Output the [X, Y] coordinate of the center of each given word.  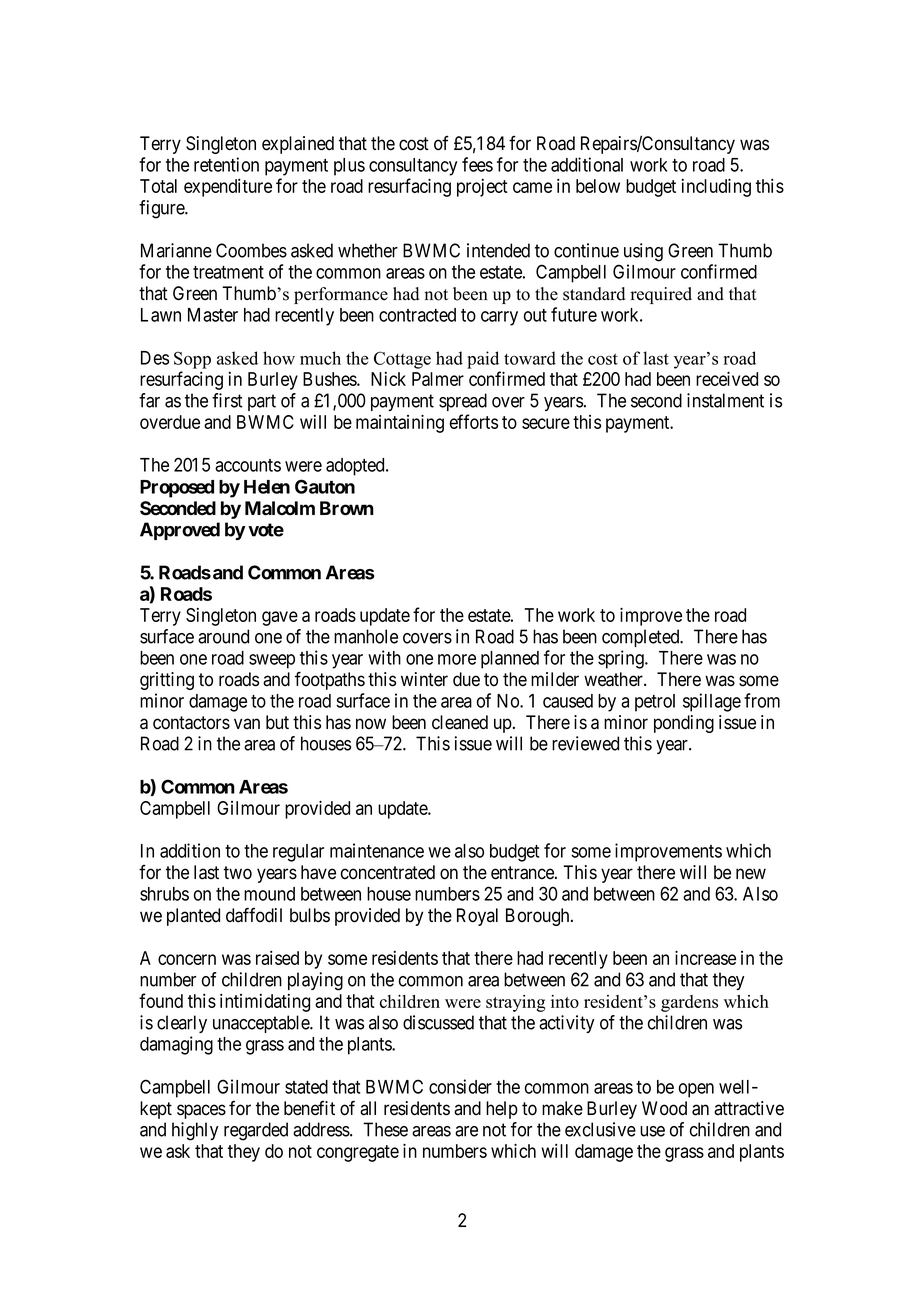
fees [477, 164]
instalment [725, 400]
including [716, 187]
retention [226, 164]
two [238, 873]
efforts [474, 421]
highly [195, 1131]
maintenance [377, 850]
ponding [684, 724]
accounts [248, 465]
